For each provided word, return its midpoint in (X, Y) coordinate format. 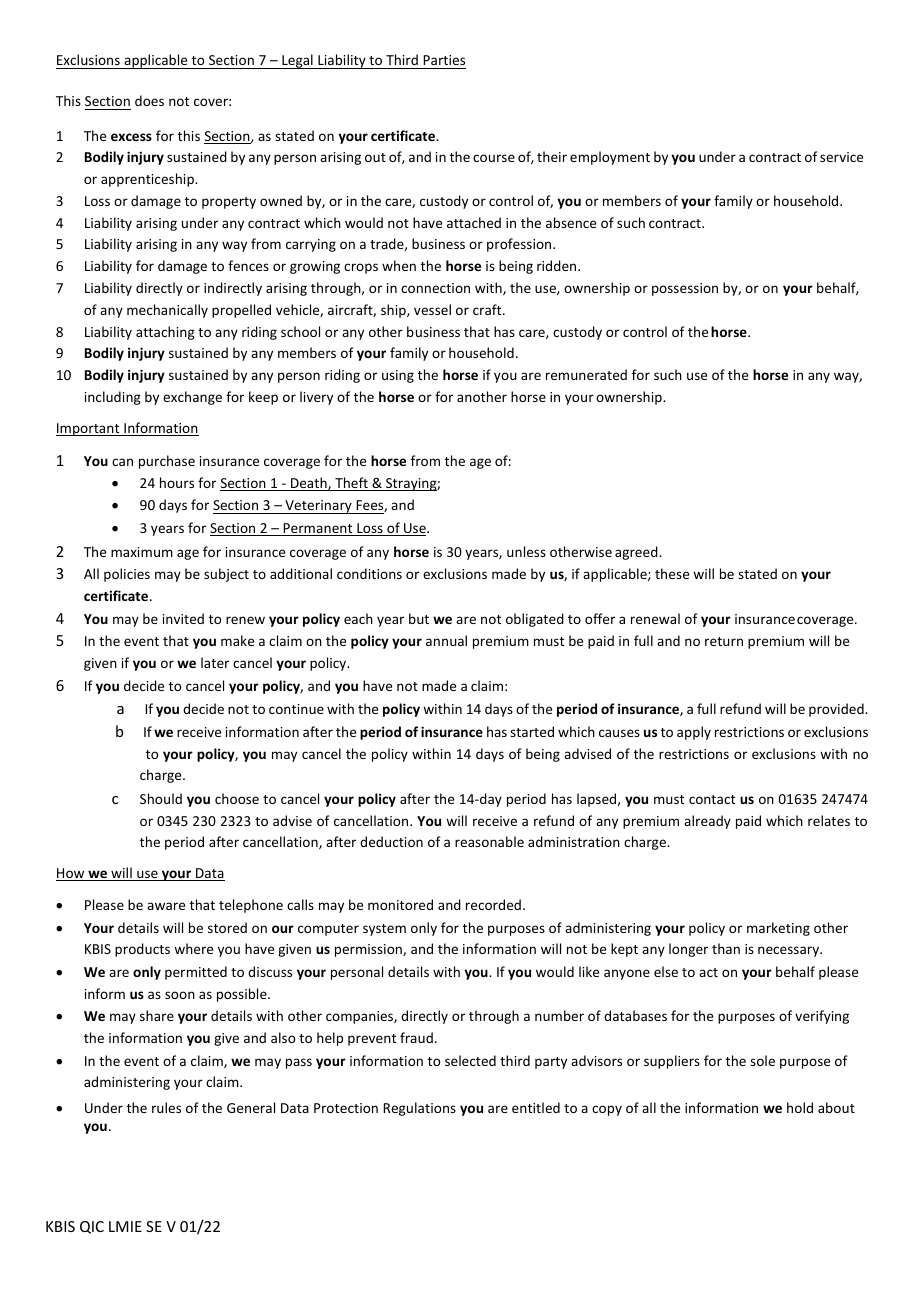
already (707, 822)
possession (685, 289)
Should (161, 798)
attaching (165, 333)
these (672, 573)
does (149, 100)
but (419, 618)
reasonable (489, 841)
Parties (443, 62)
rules (166, 1107)
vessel (432, 309)
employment (610, 158)
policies (127, 575)
